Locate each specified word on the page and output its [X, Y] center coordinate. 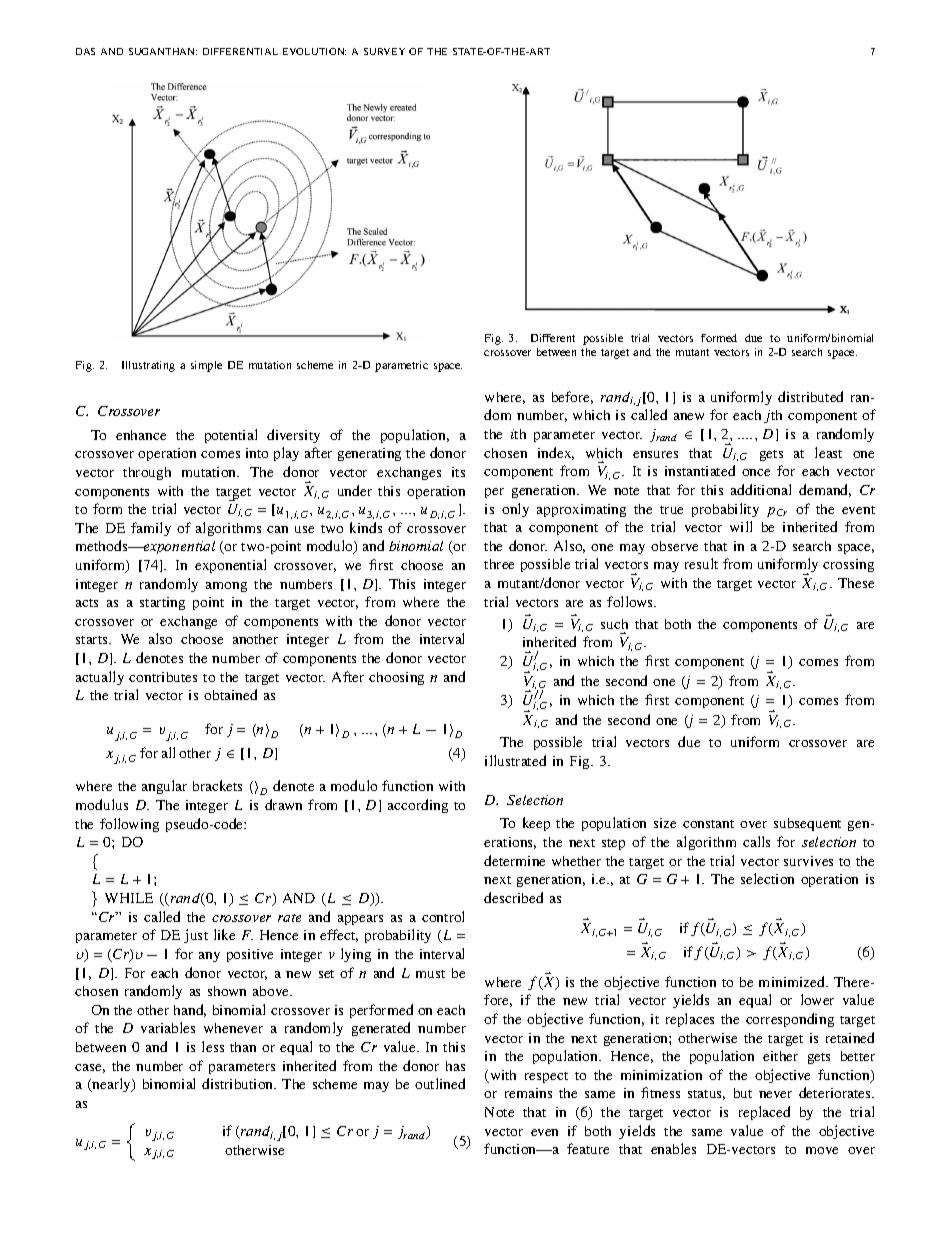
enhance [141, 435]
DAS [85, 51]
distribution [239, 1083]
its [458, 472]
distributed [810, 396]
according [418, 806]
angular [164, 787]
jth [773, 416]
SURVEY [384, 51]
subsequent [807, 824]
